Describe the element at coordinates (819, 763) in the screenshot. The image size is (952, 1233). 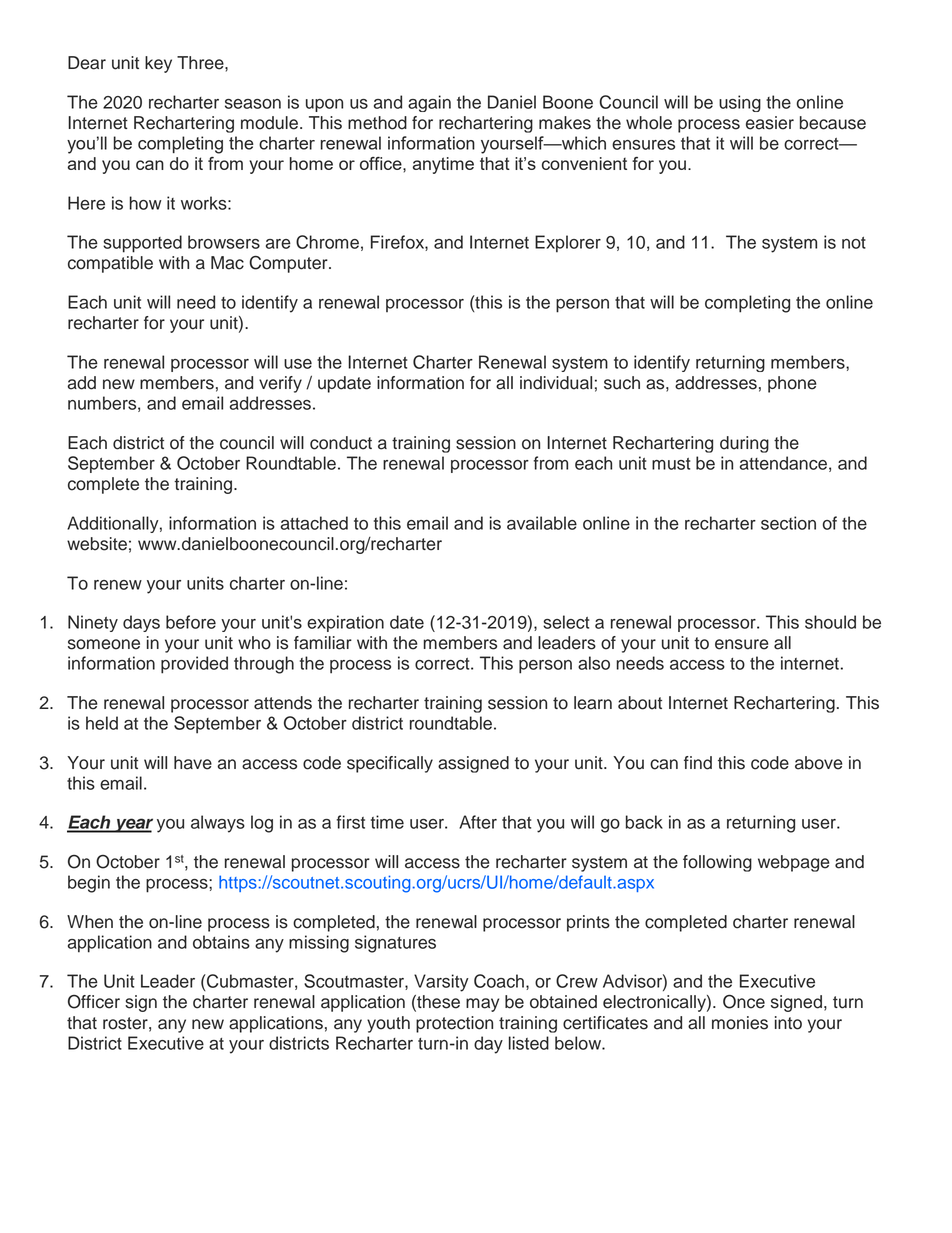
I see `above` at that location.
